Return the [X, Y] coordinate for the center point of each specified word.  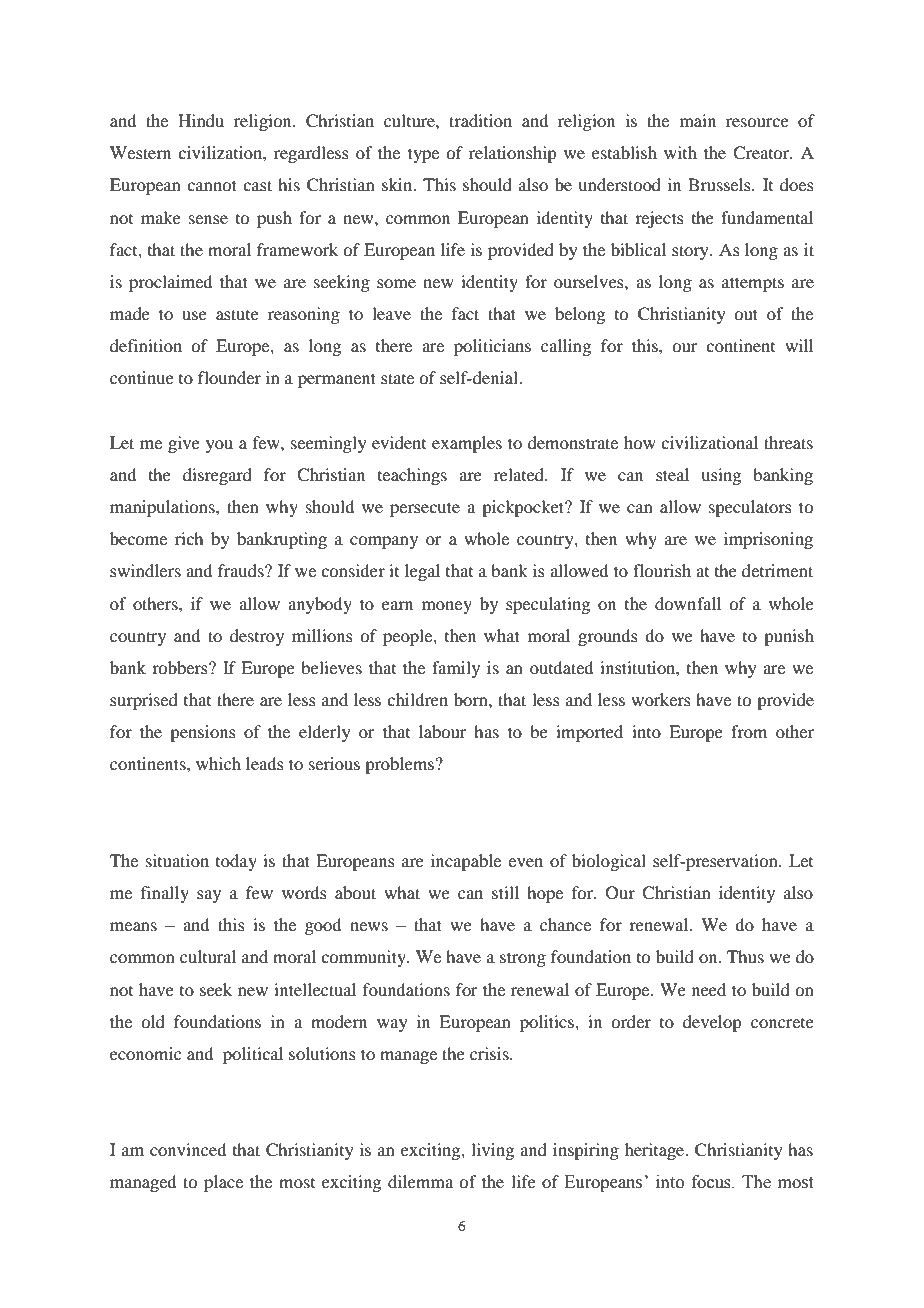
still [505, 892]
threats [788, 442]
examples [467, 444]
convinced [188, 1149]
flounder [229, 377]
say [209, 896]
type [423, 155]
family [456, 669]
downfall [688, 603]
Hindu [201, 120]
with [680, 152]
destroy [257, 637]
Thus [745, 956]
